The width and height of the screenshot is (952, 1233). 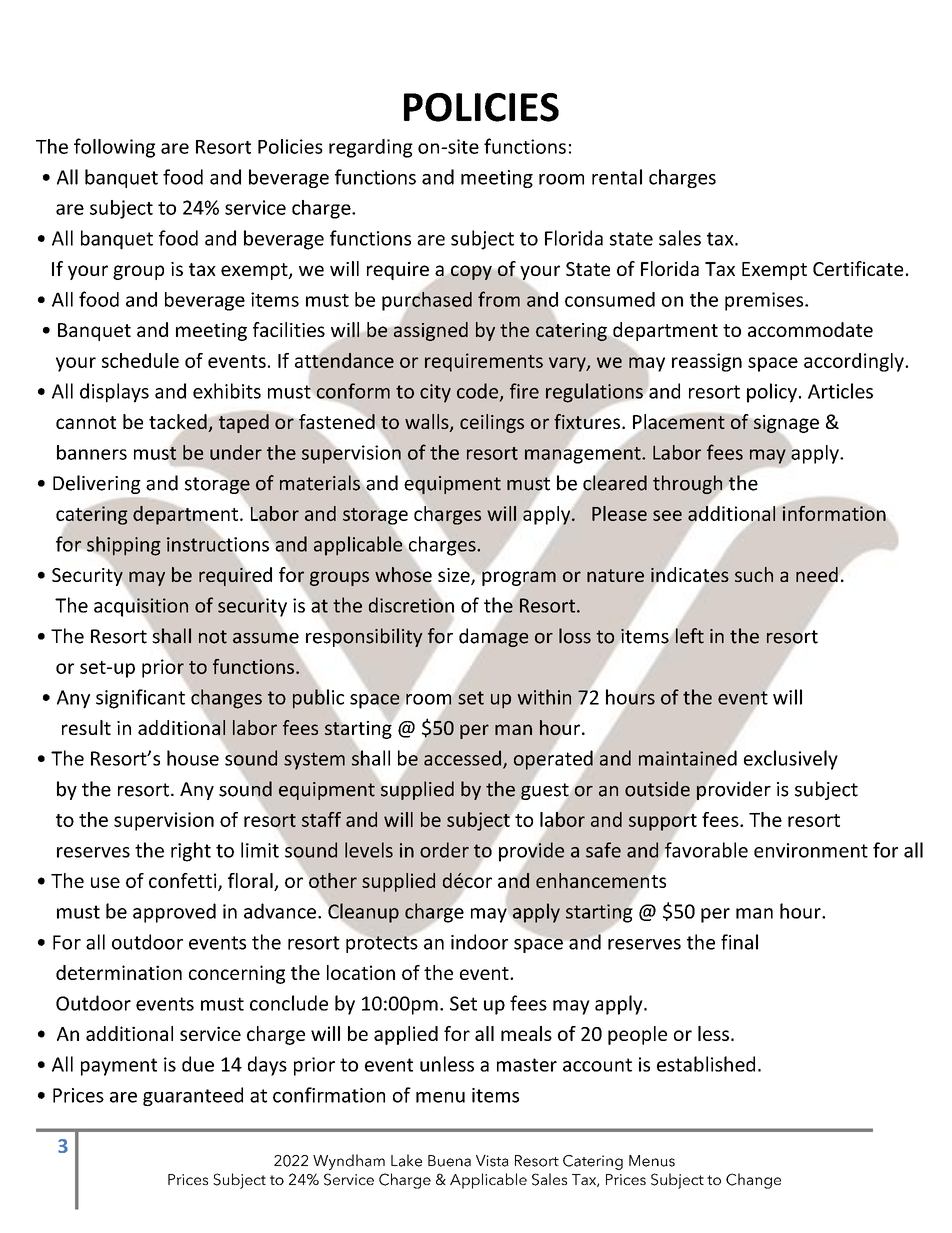 What do you see at coordinates (492, 423) in the screenshot?
I see `ceilings` at bounding box center [492, 423].
